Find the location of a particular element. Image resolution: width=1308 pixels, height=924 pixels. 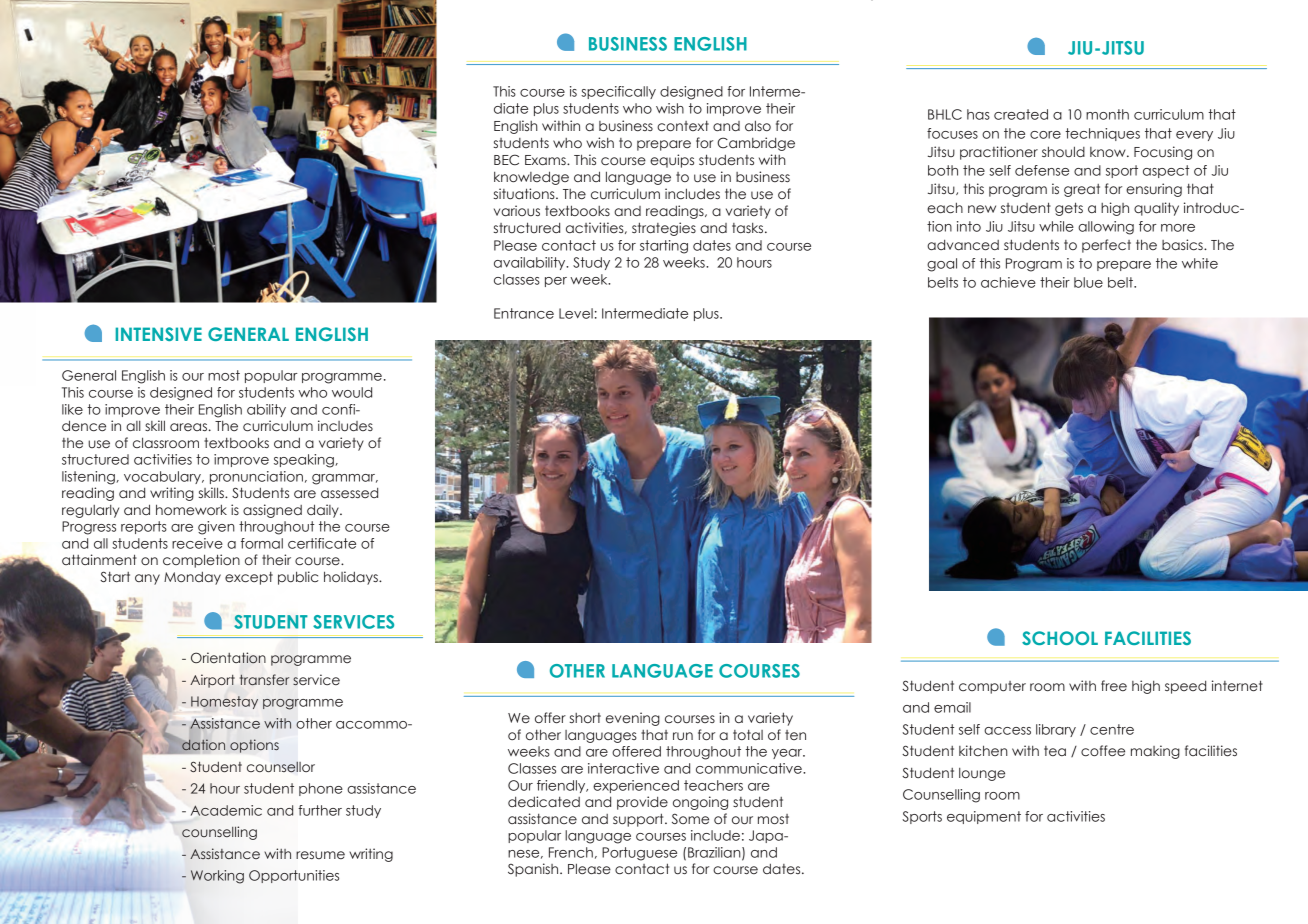

holidays is located at coordinates (352, 578).
